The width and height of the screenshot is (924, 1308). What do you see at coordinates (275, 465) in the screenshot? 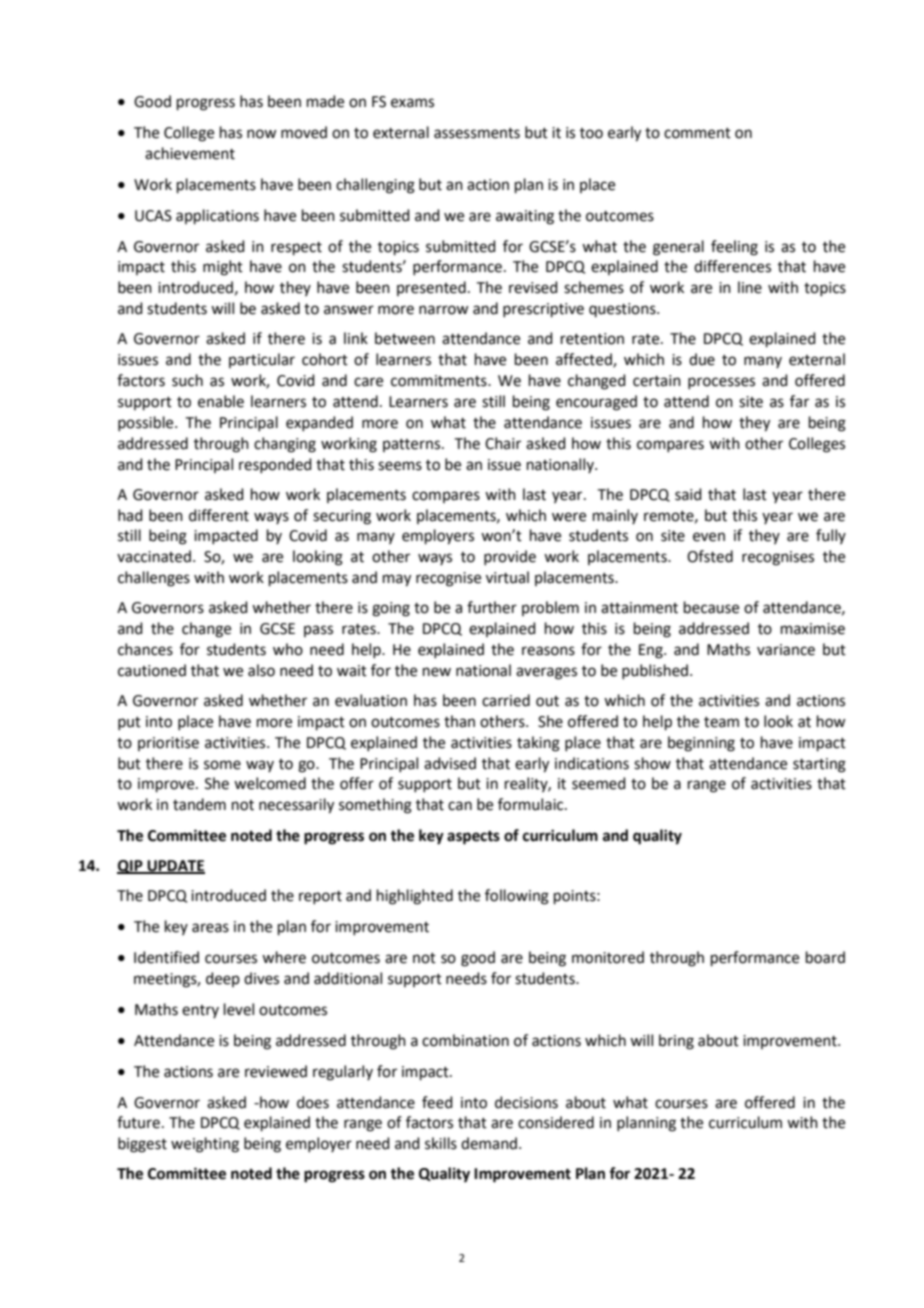
I see `responded` at bounding box center [275, 465].
